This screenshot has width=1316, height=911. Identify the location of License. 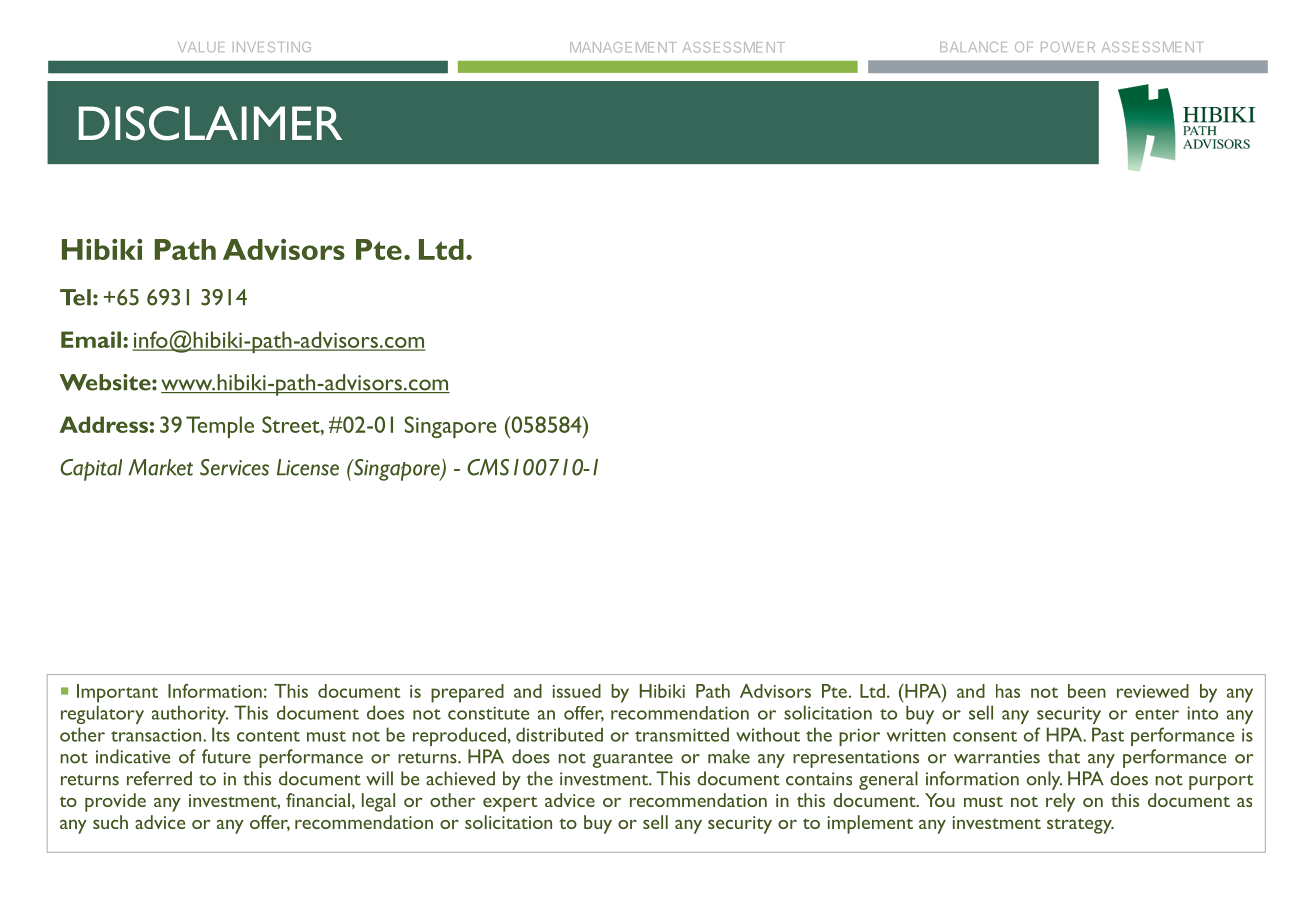
(308, 467).
